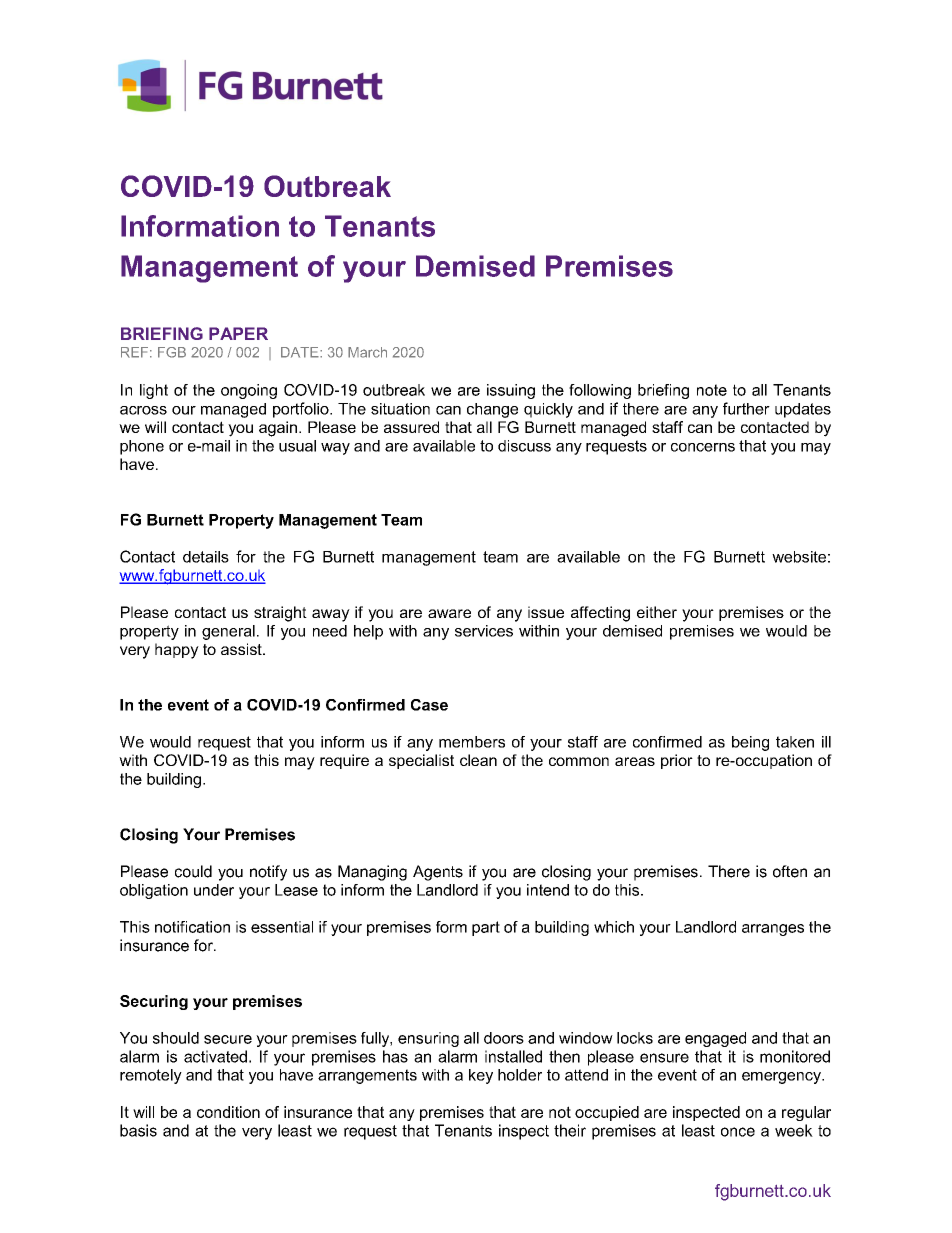 This page has width=952, height=1233. What do you see at coordinates (238, 333) in the page?
I see `PAPER` at bounding box center [238, 333].
